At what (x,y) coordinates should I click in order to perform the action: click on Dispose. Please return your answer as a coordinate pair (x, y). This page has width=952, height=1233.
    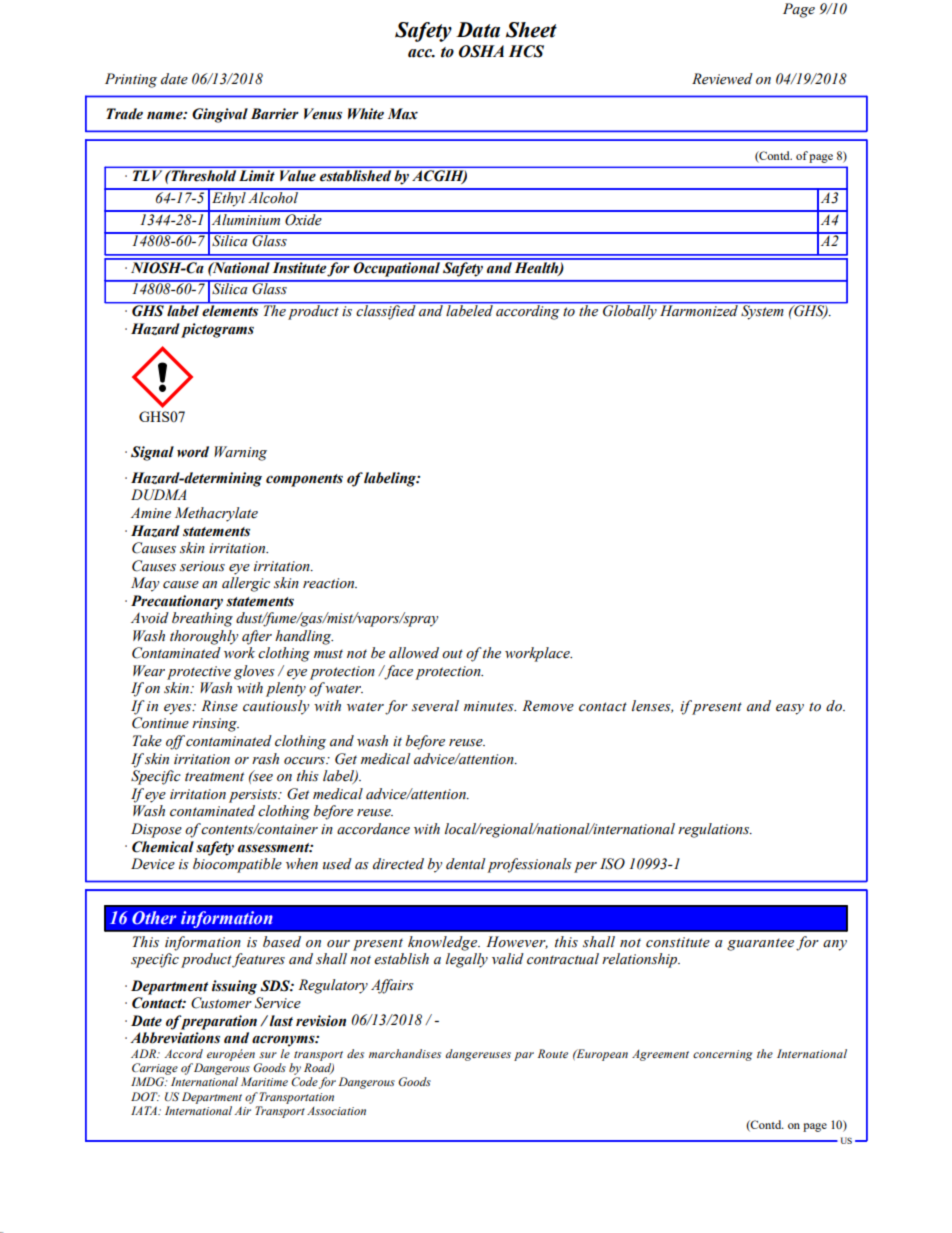
    Looking at the image, I should click on (156, 830).
